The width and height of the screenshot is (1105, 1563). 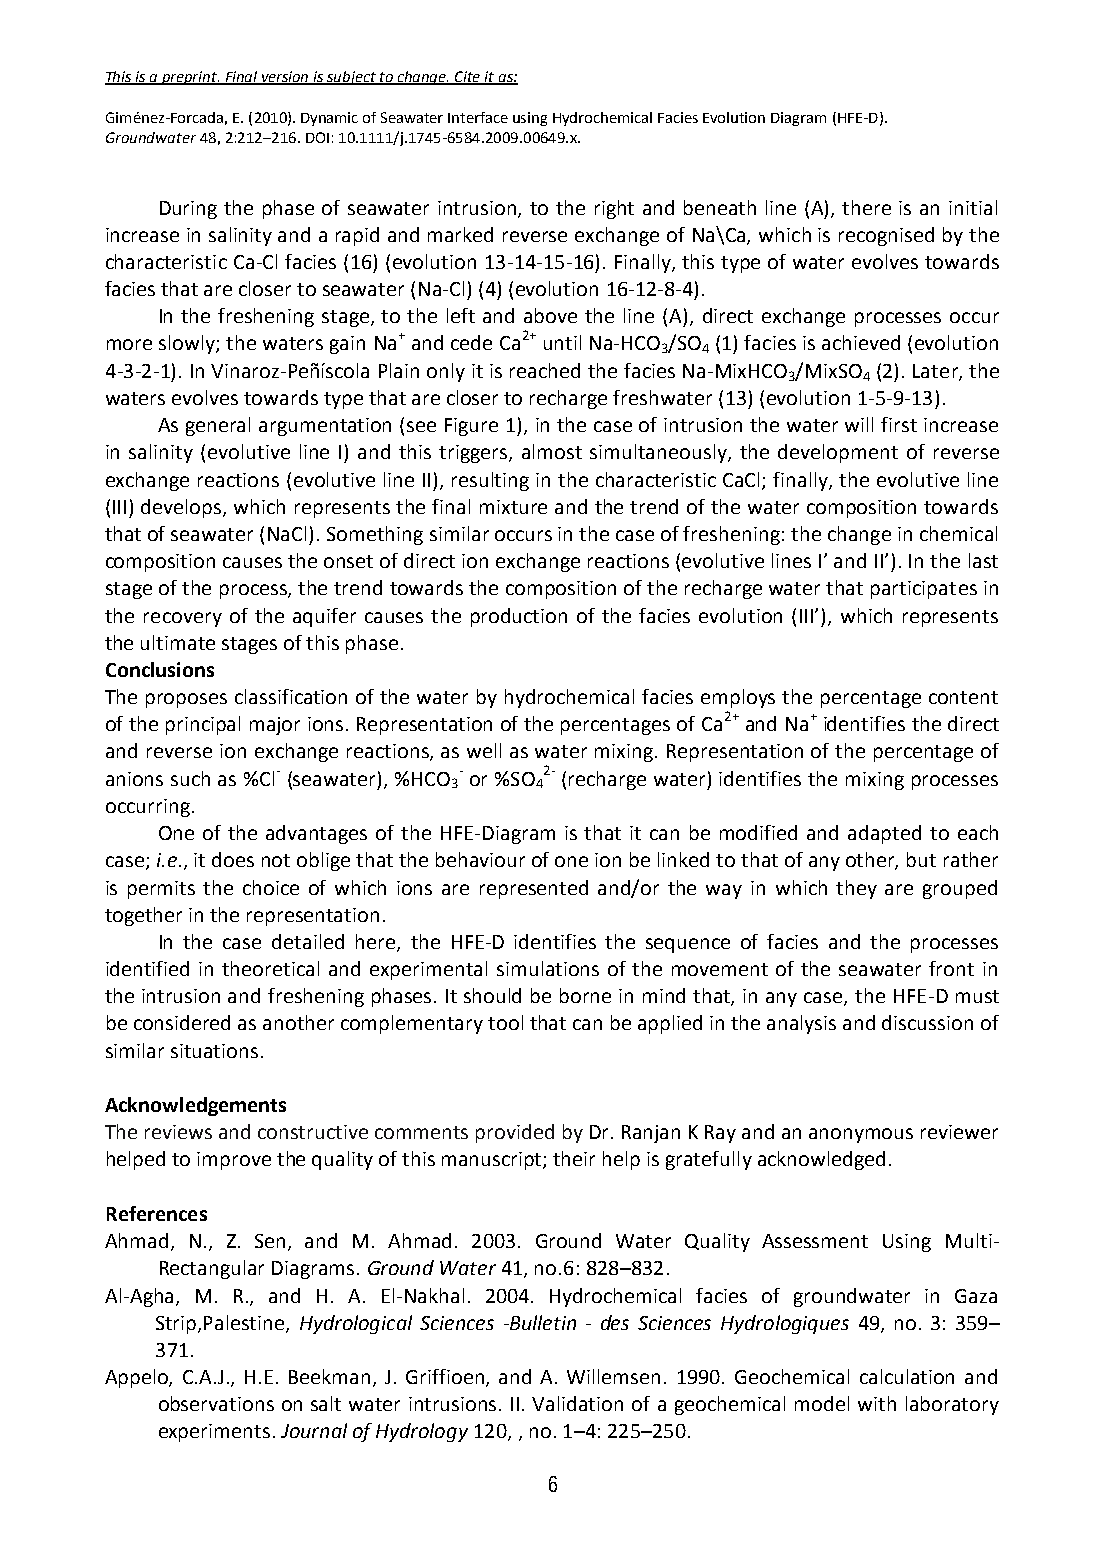 I want to click on mixture, so click(x=513, y=507).
